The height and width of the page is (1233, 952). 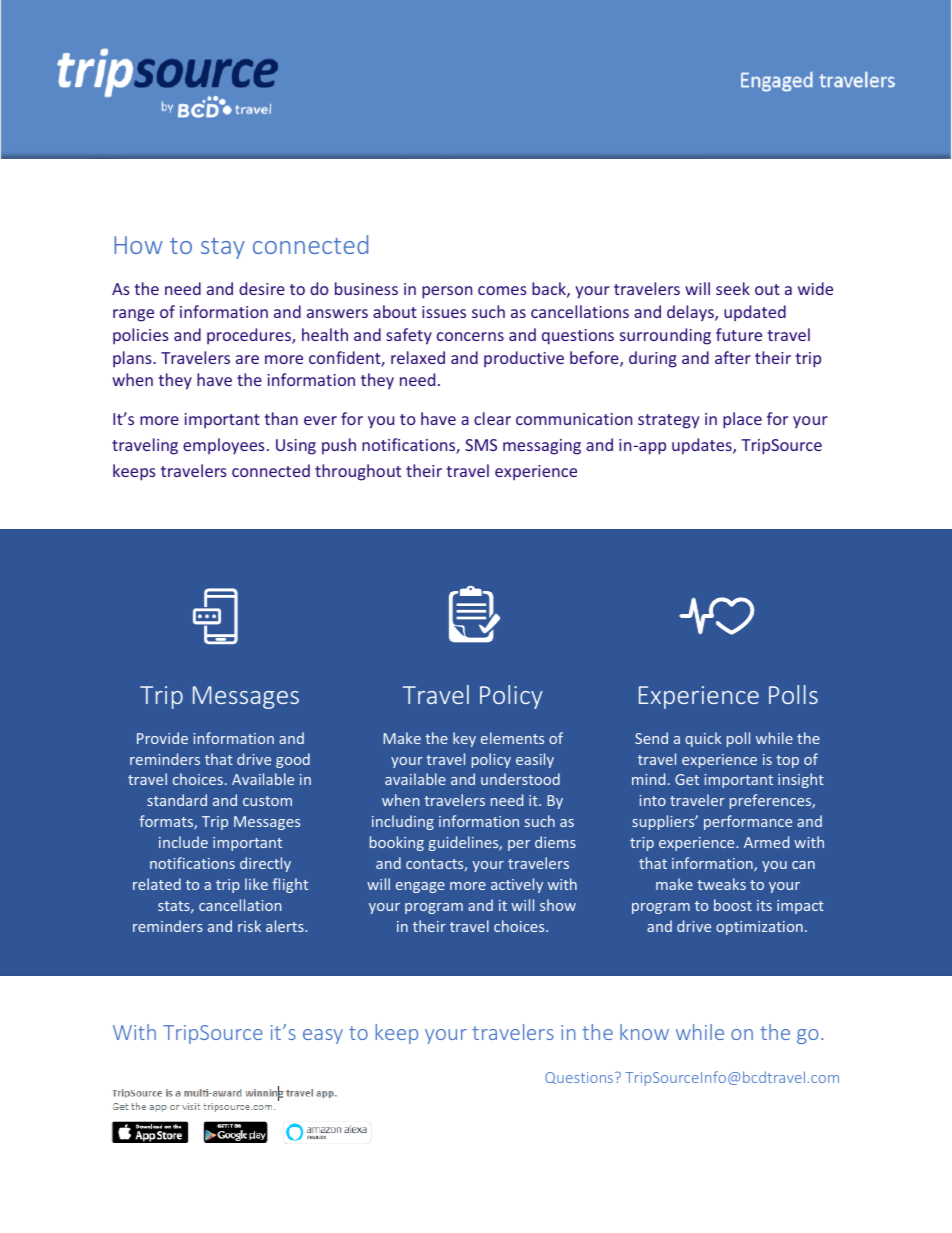 I want to click on key, so click(x=464, y=739).
